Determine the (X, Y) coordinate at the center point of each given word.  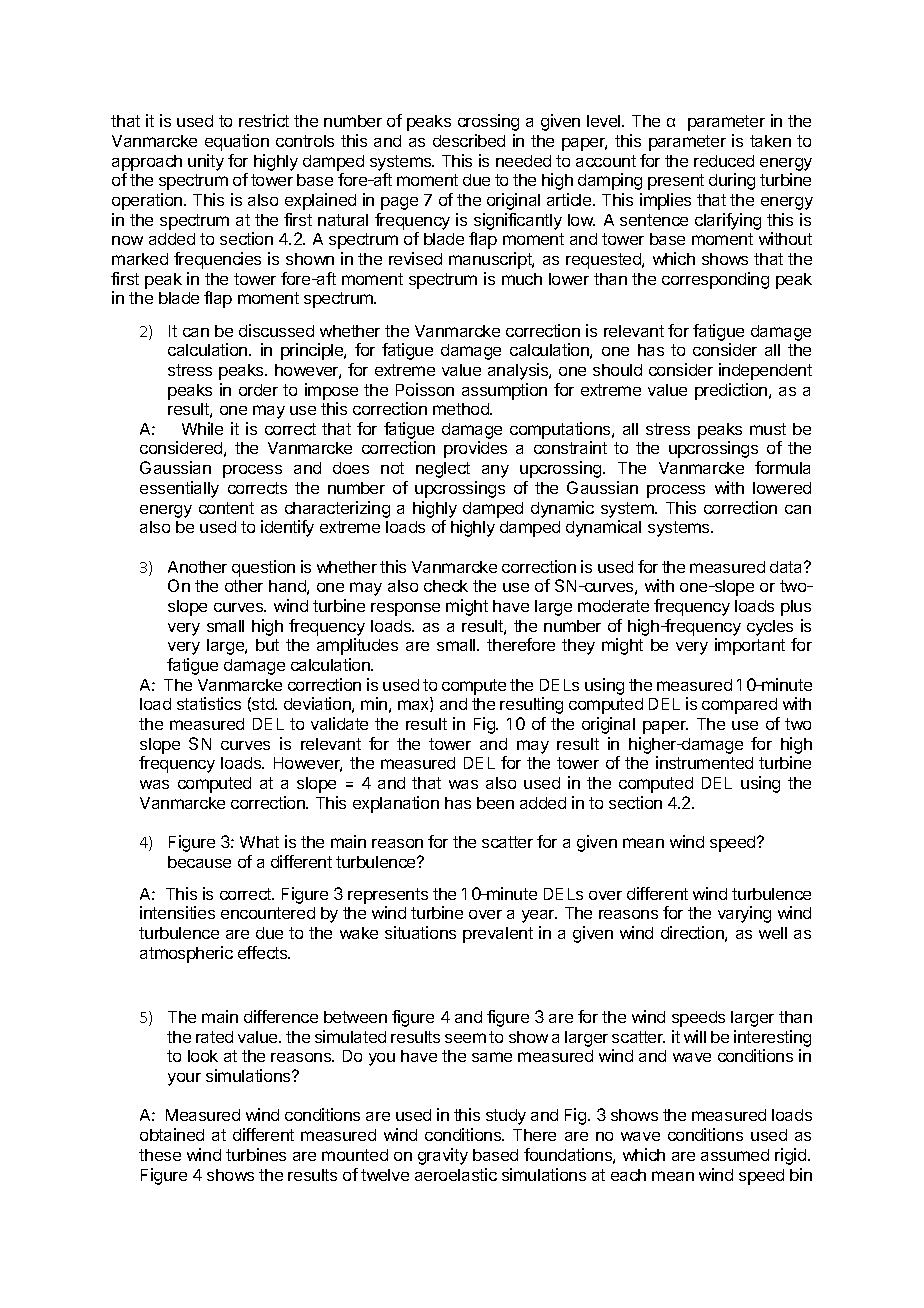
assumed (735, 1155)
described (469, 140)
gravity (443, 1156)
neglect (443, 470)
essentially (179, 489)
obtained (172, 1134)
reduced (724, 161)
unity (206, 162)
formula (782, 467)
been (495, 803)
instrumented (704, 762)
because (199, 862)
